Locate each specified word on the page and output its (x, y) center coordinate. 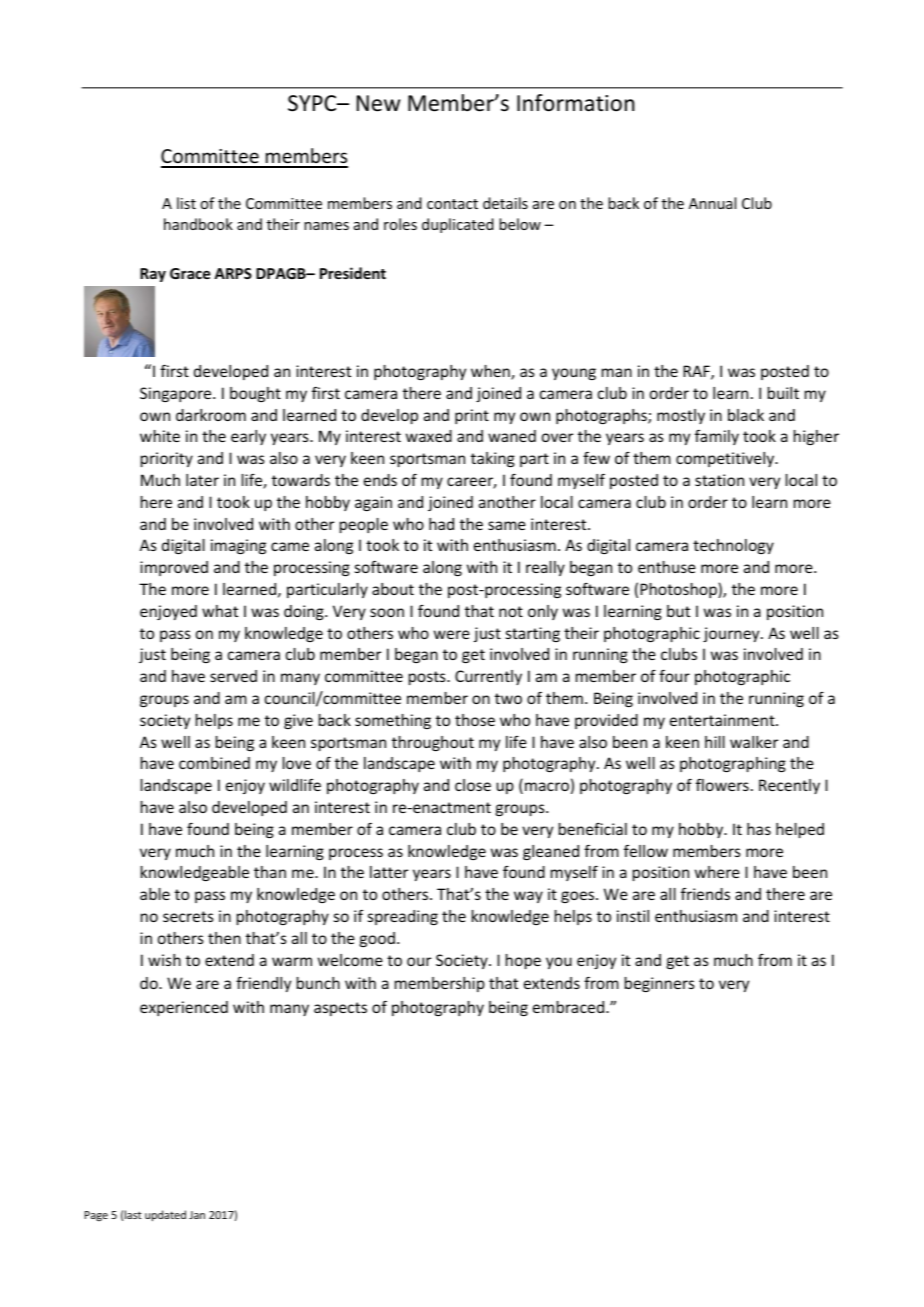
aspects (340, 1009)
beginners (660, 984)
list (186, 203)
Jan (197, 1215)
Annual (712, 203)
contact (452, 204)
